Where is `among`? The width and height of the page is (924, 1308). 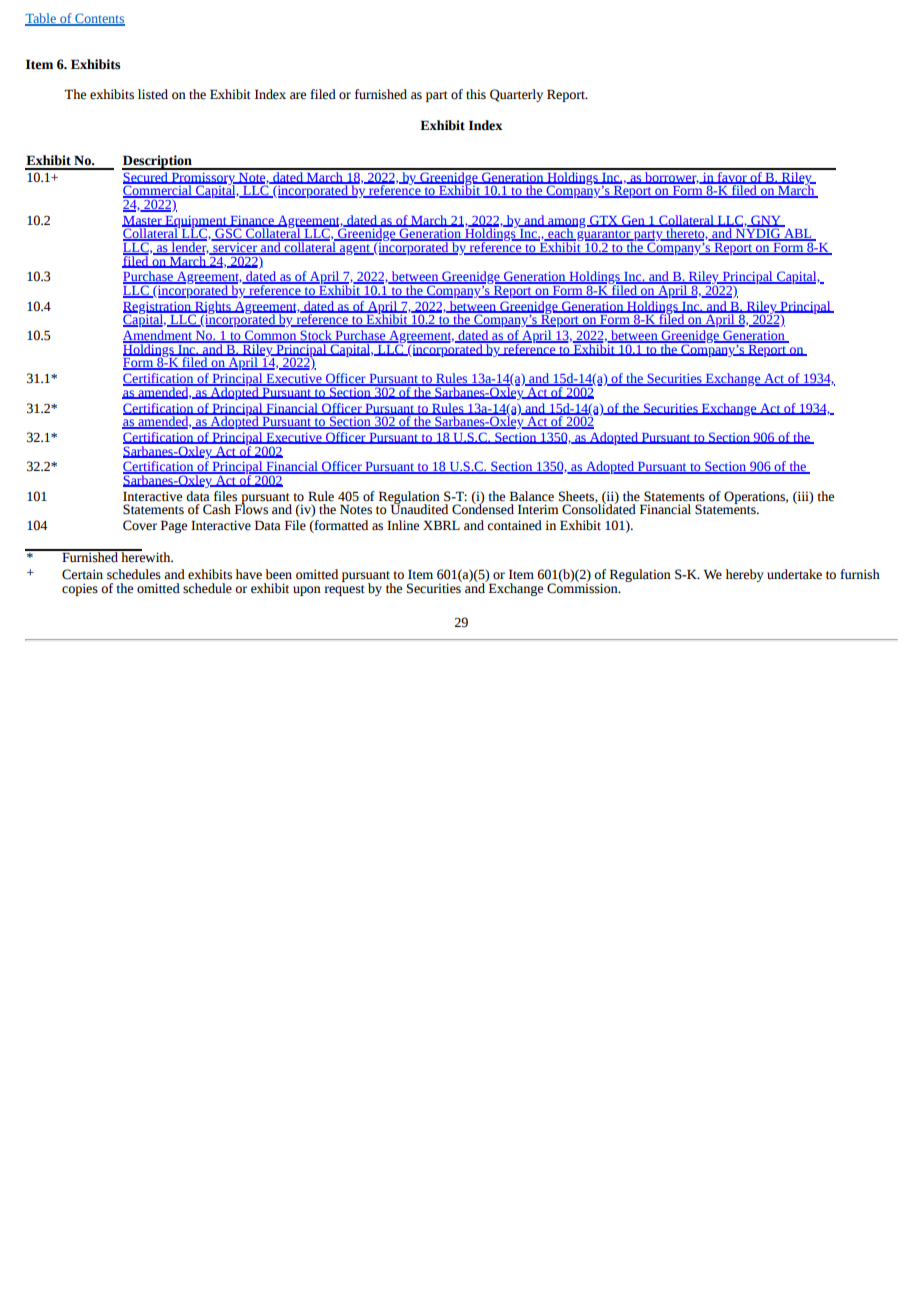 among is located at coordinates (567, 224).
